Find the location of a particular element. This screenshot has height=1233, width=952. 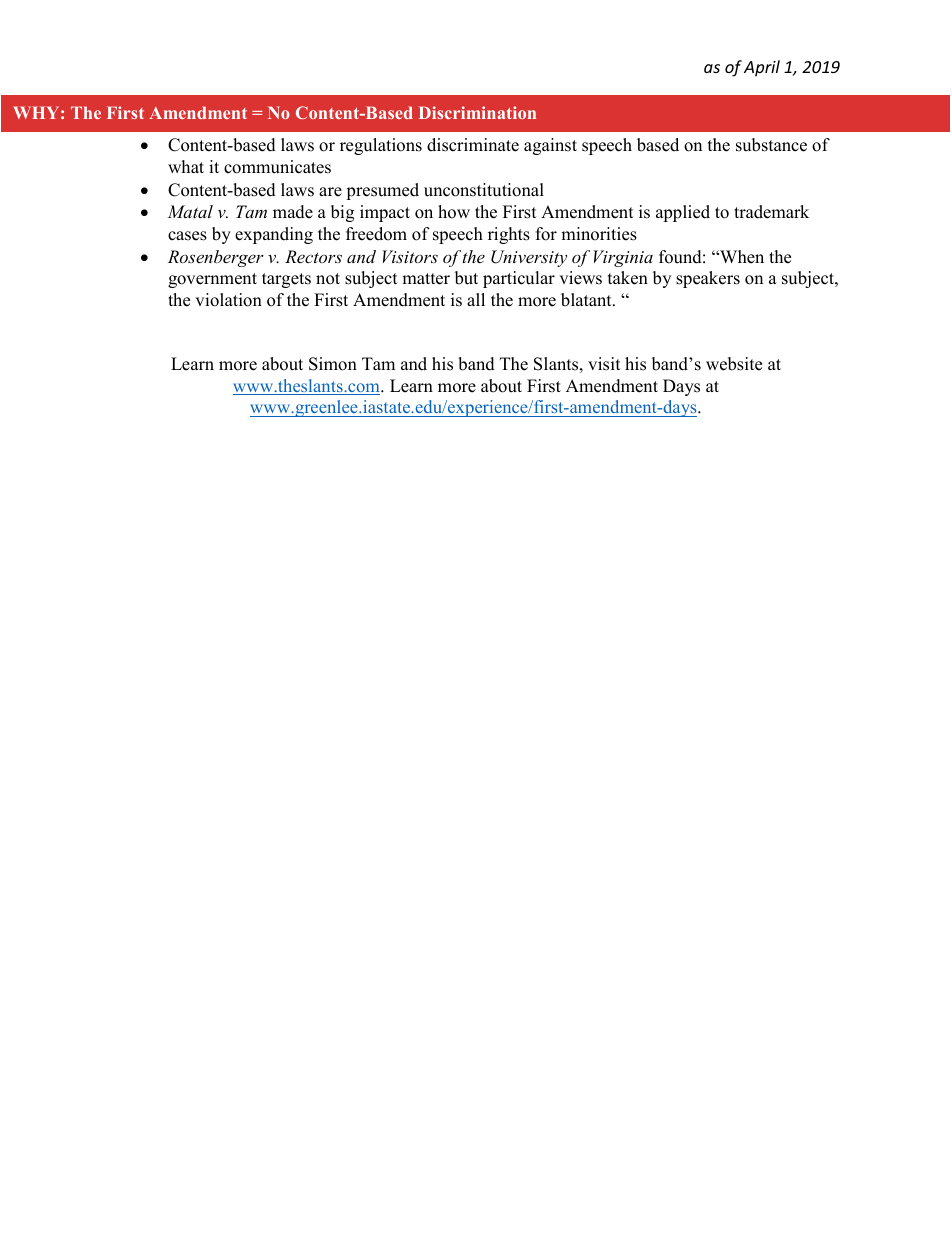

rights is located at coordinates (509, 235).
